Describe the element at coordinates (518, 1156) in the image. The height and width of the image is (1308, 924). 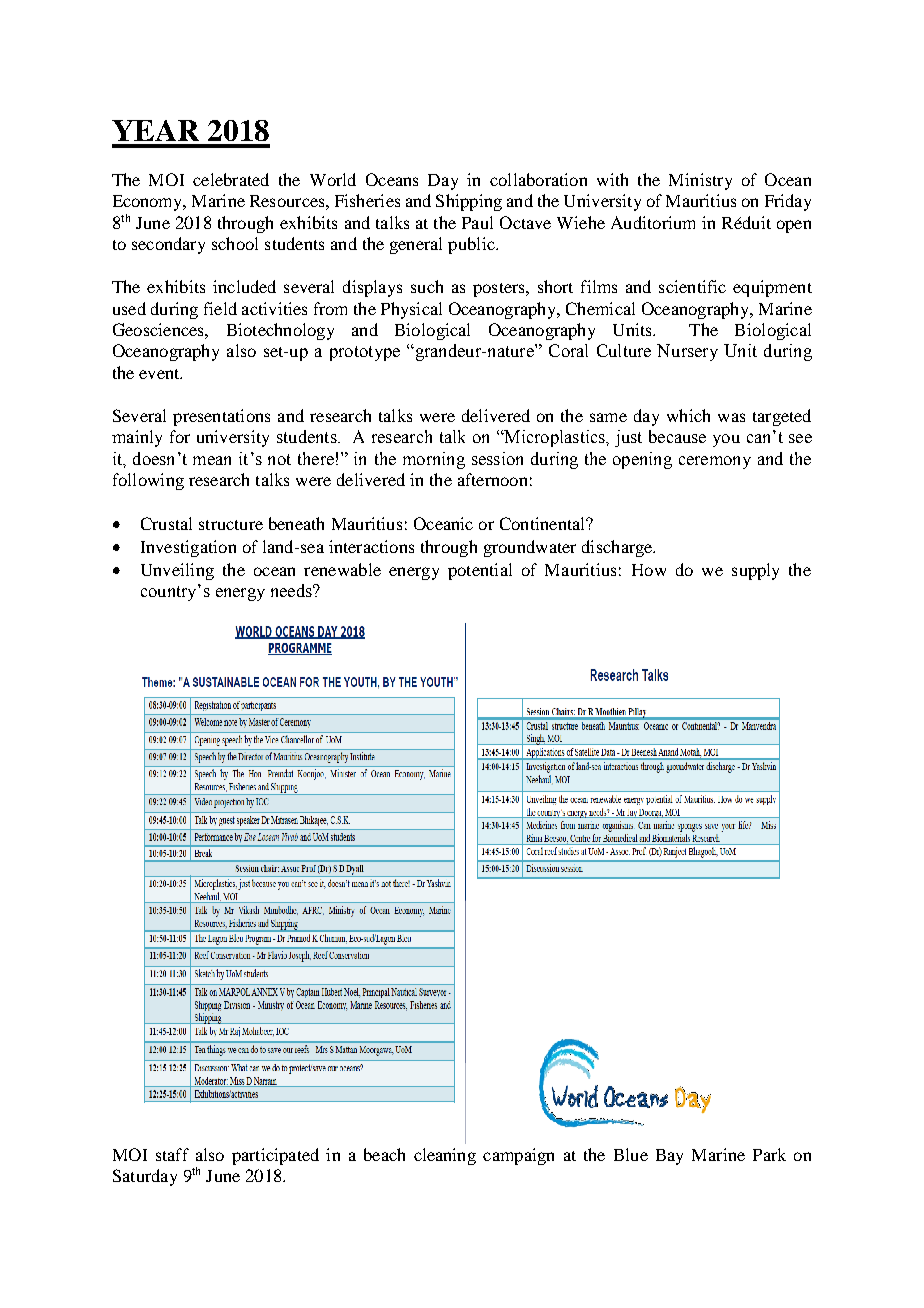
I see `campaign` at that location.
